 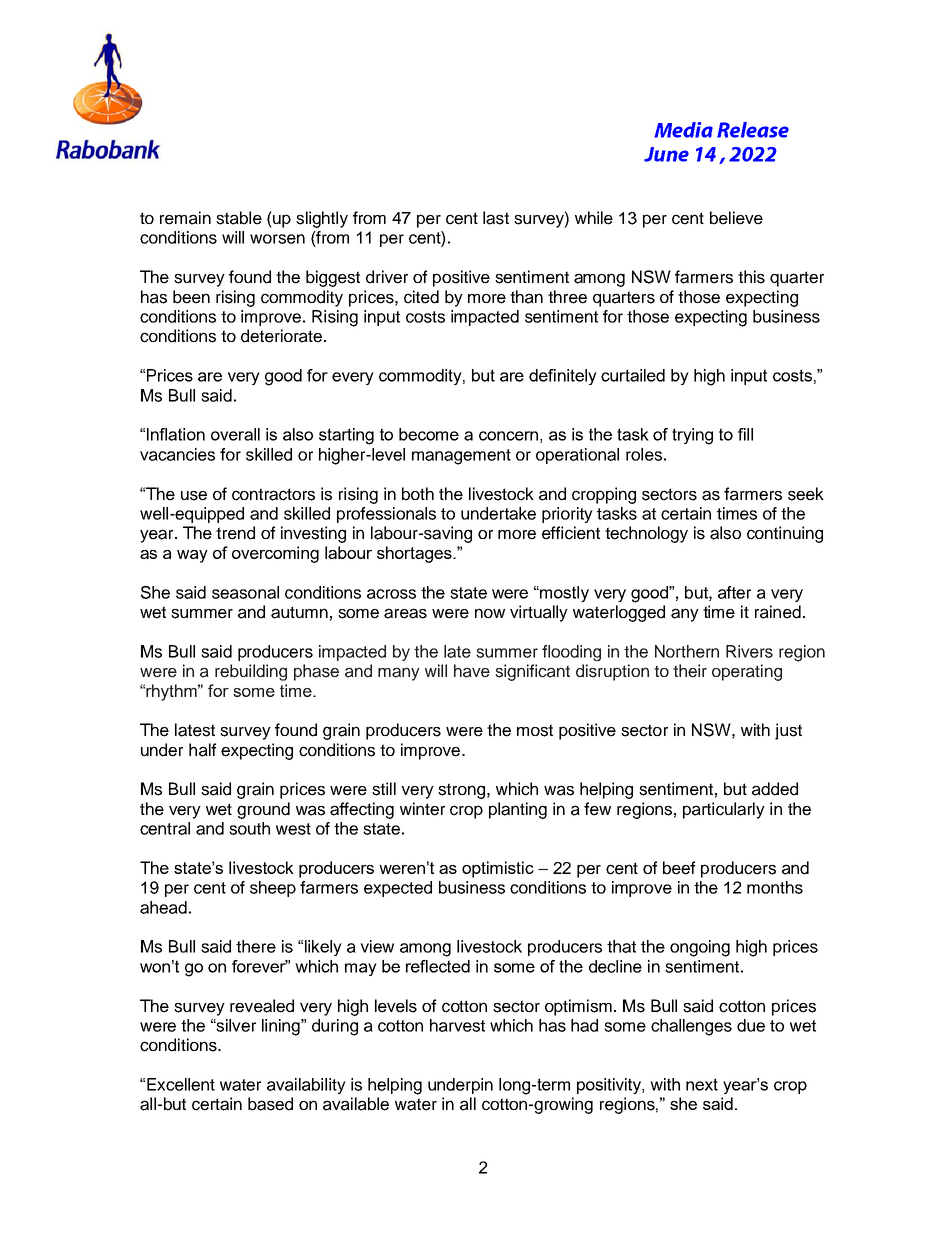 I want to click on Release, so click(x=753, y=130).
